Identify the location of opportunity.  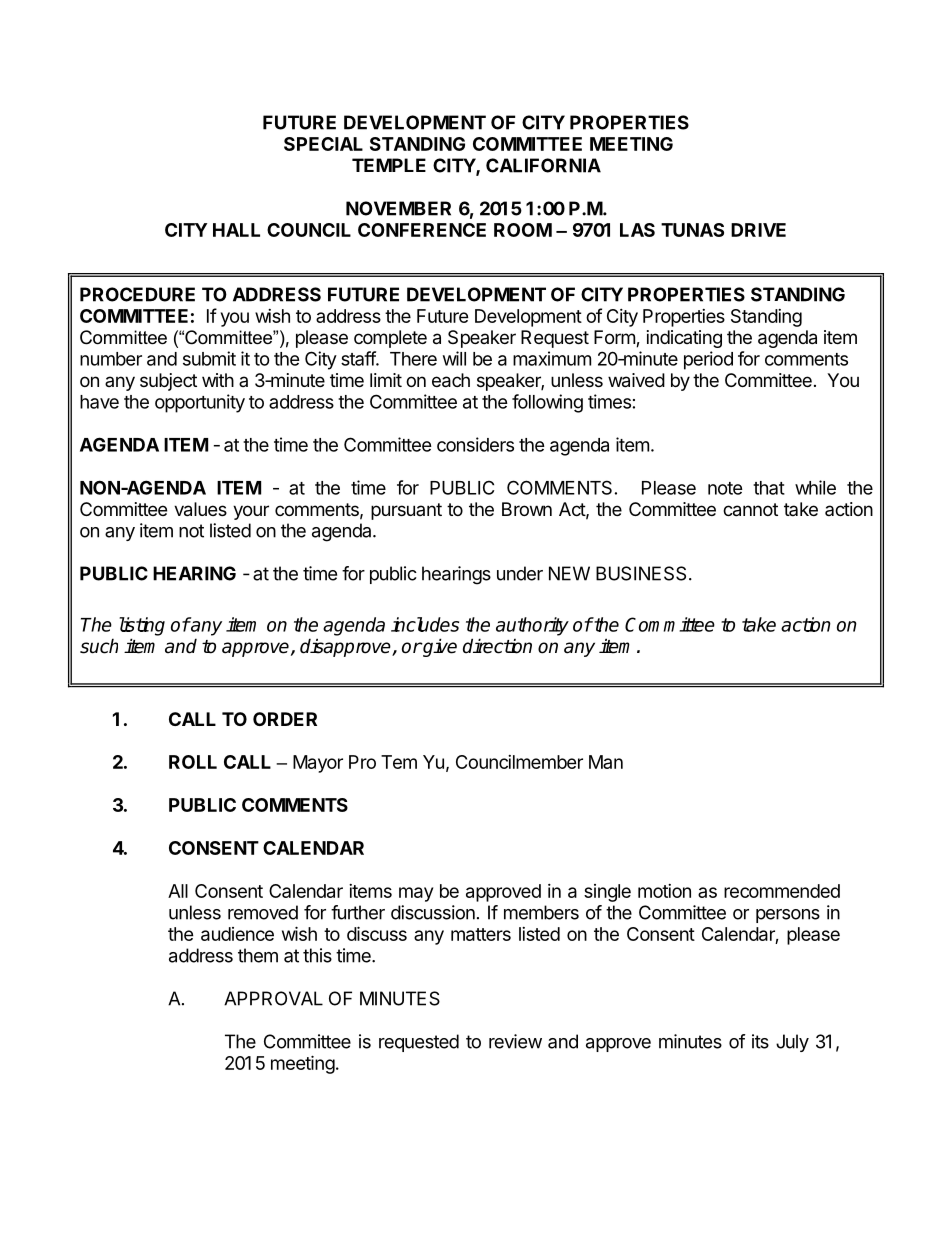
(200, 403).
